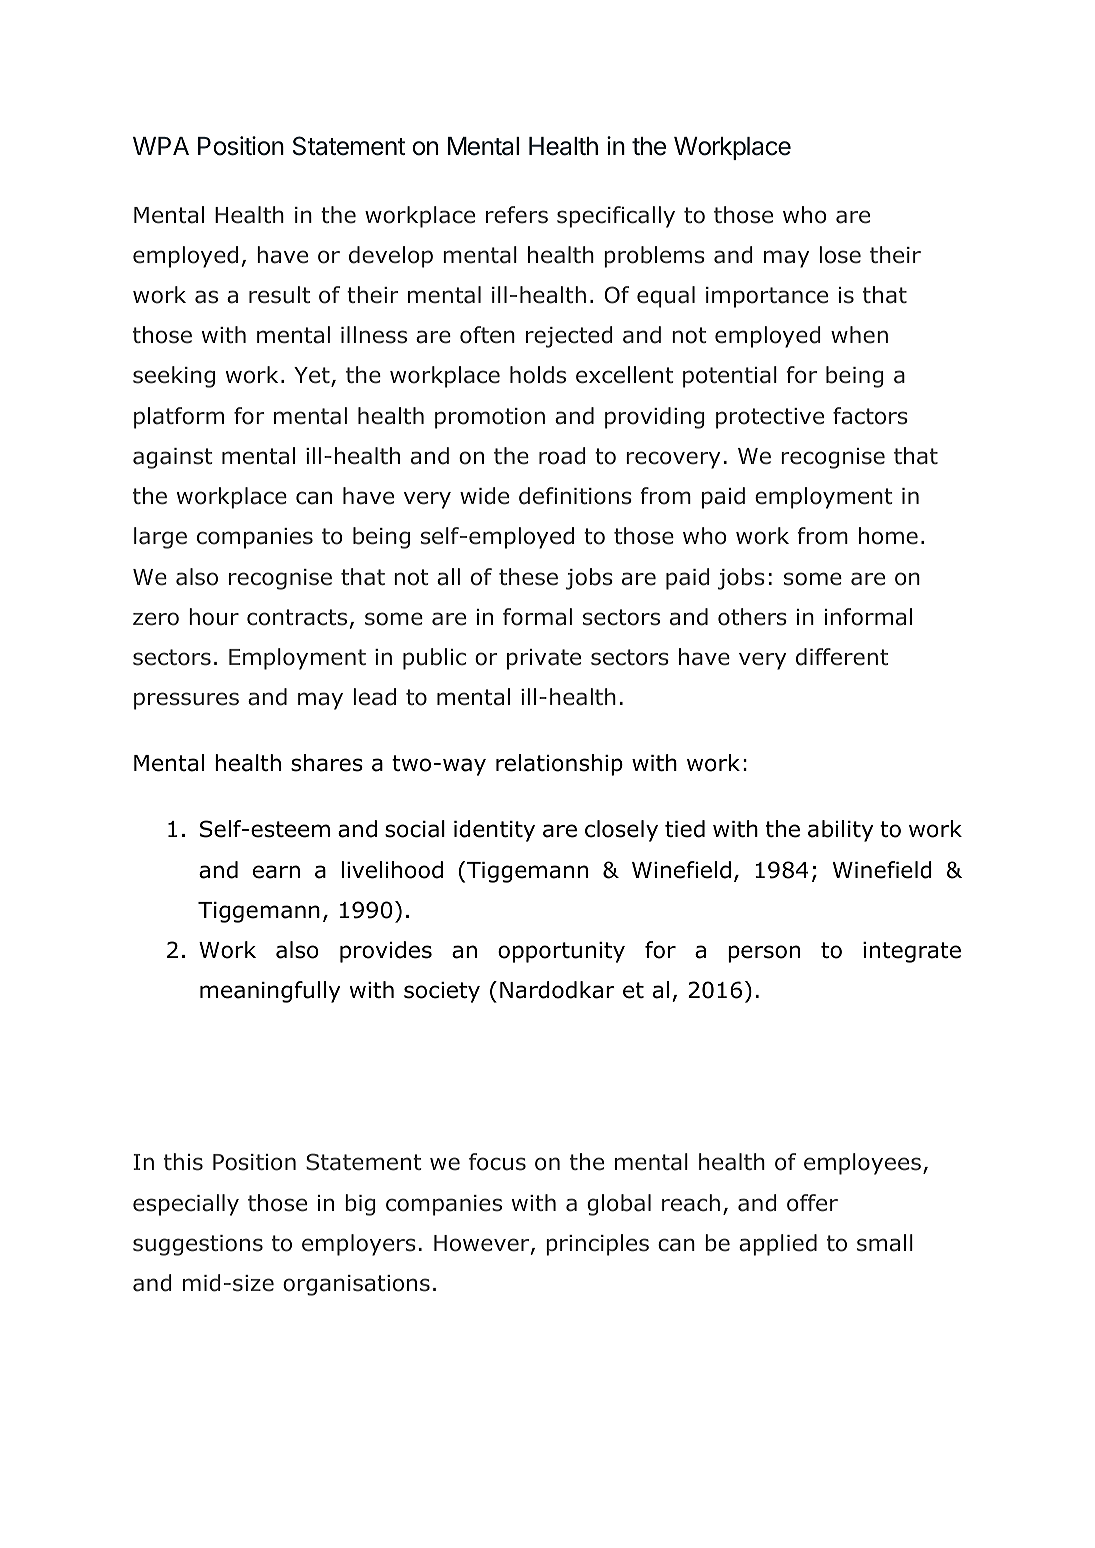 Image resolution: width=1095 pixels, height=1548 pixels. I want to click on opportunity, so click(561, 952).
